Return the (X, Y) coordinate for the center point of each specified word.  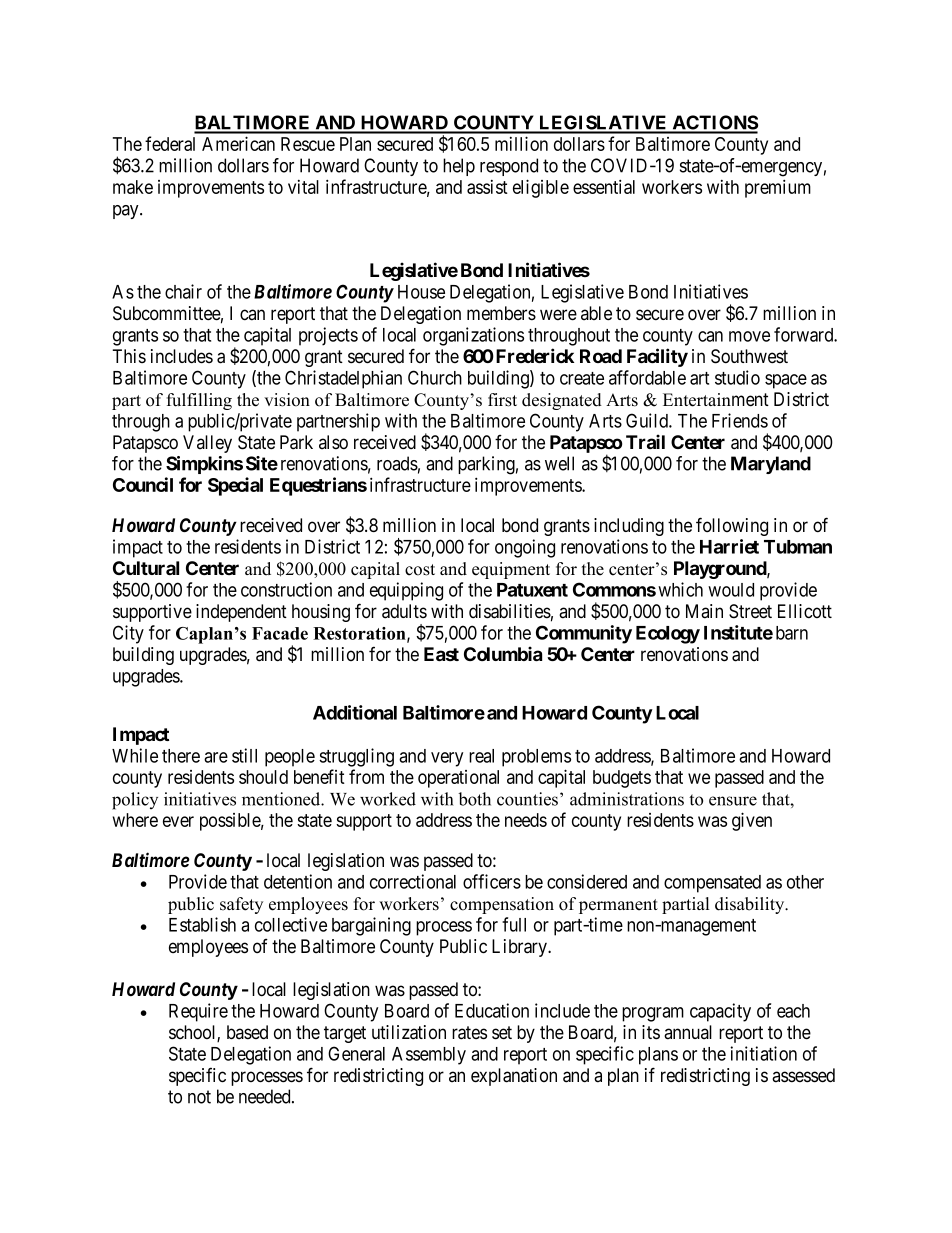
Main (704, 611)
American (238, 143)
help (459, 167)
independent (241, 613)
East (441, 654)
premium (778, 188)
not (199, 1097)
